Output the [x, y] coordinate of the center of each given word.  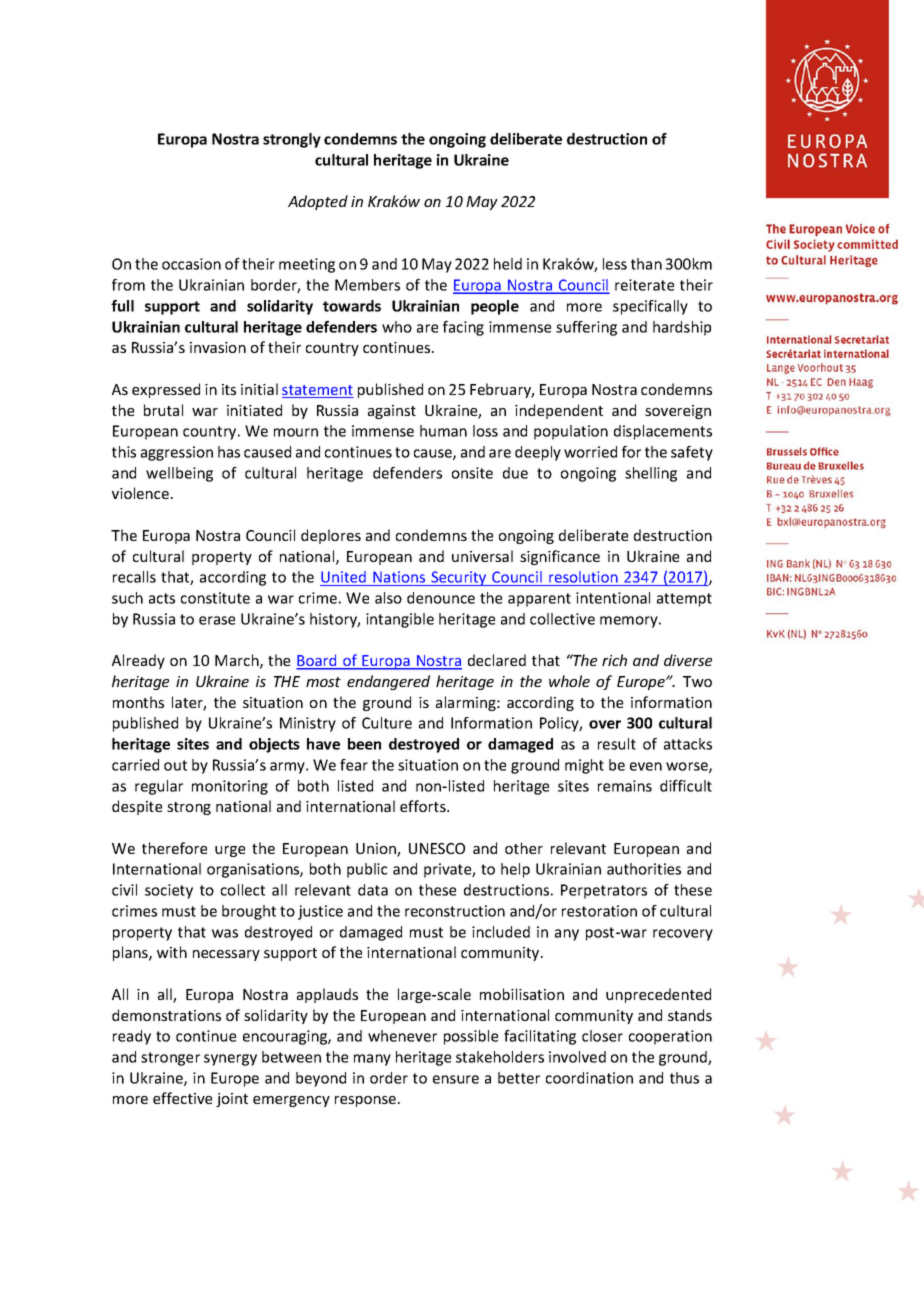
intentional [613, 598]
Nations [399, 578]
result [617, 744]
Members [367, 285]
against [392, 412]
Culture [387, 723]
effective [182, 1098]
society [169, 891]
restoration [599, 911]
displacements [663, 432]
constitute [215, 598]
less [615, 264]
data [373, 890]
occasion [191, 264]
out [175, 765]
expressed [166, 390]
